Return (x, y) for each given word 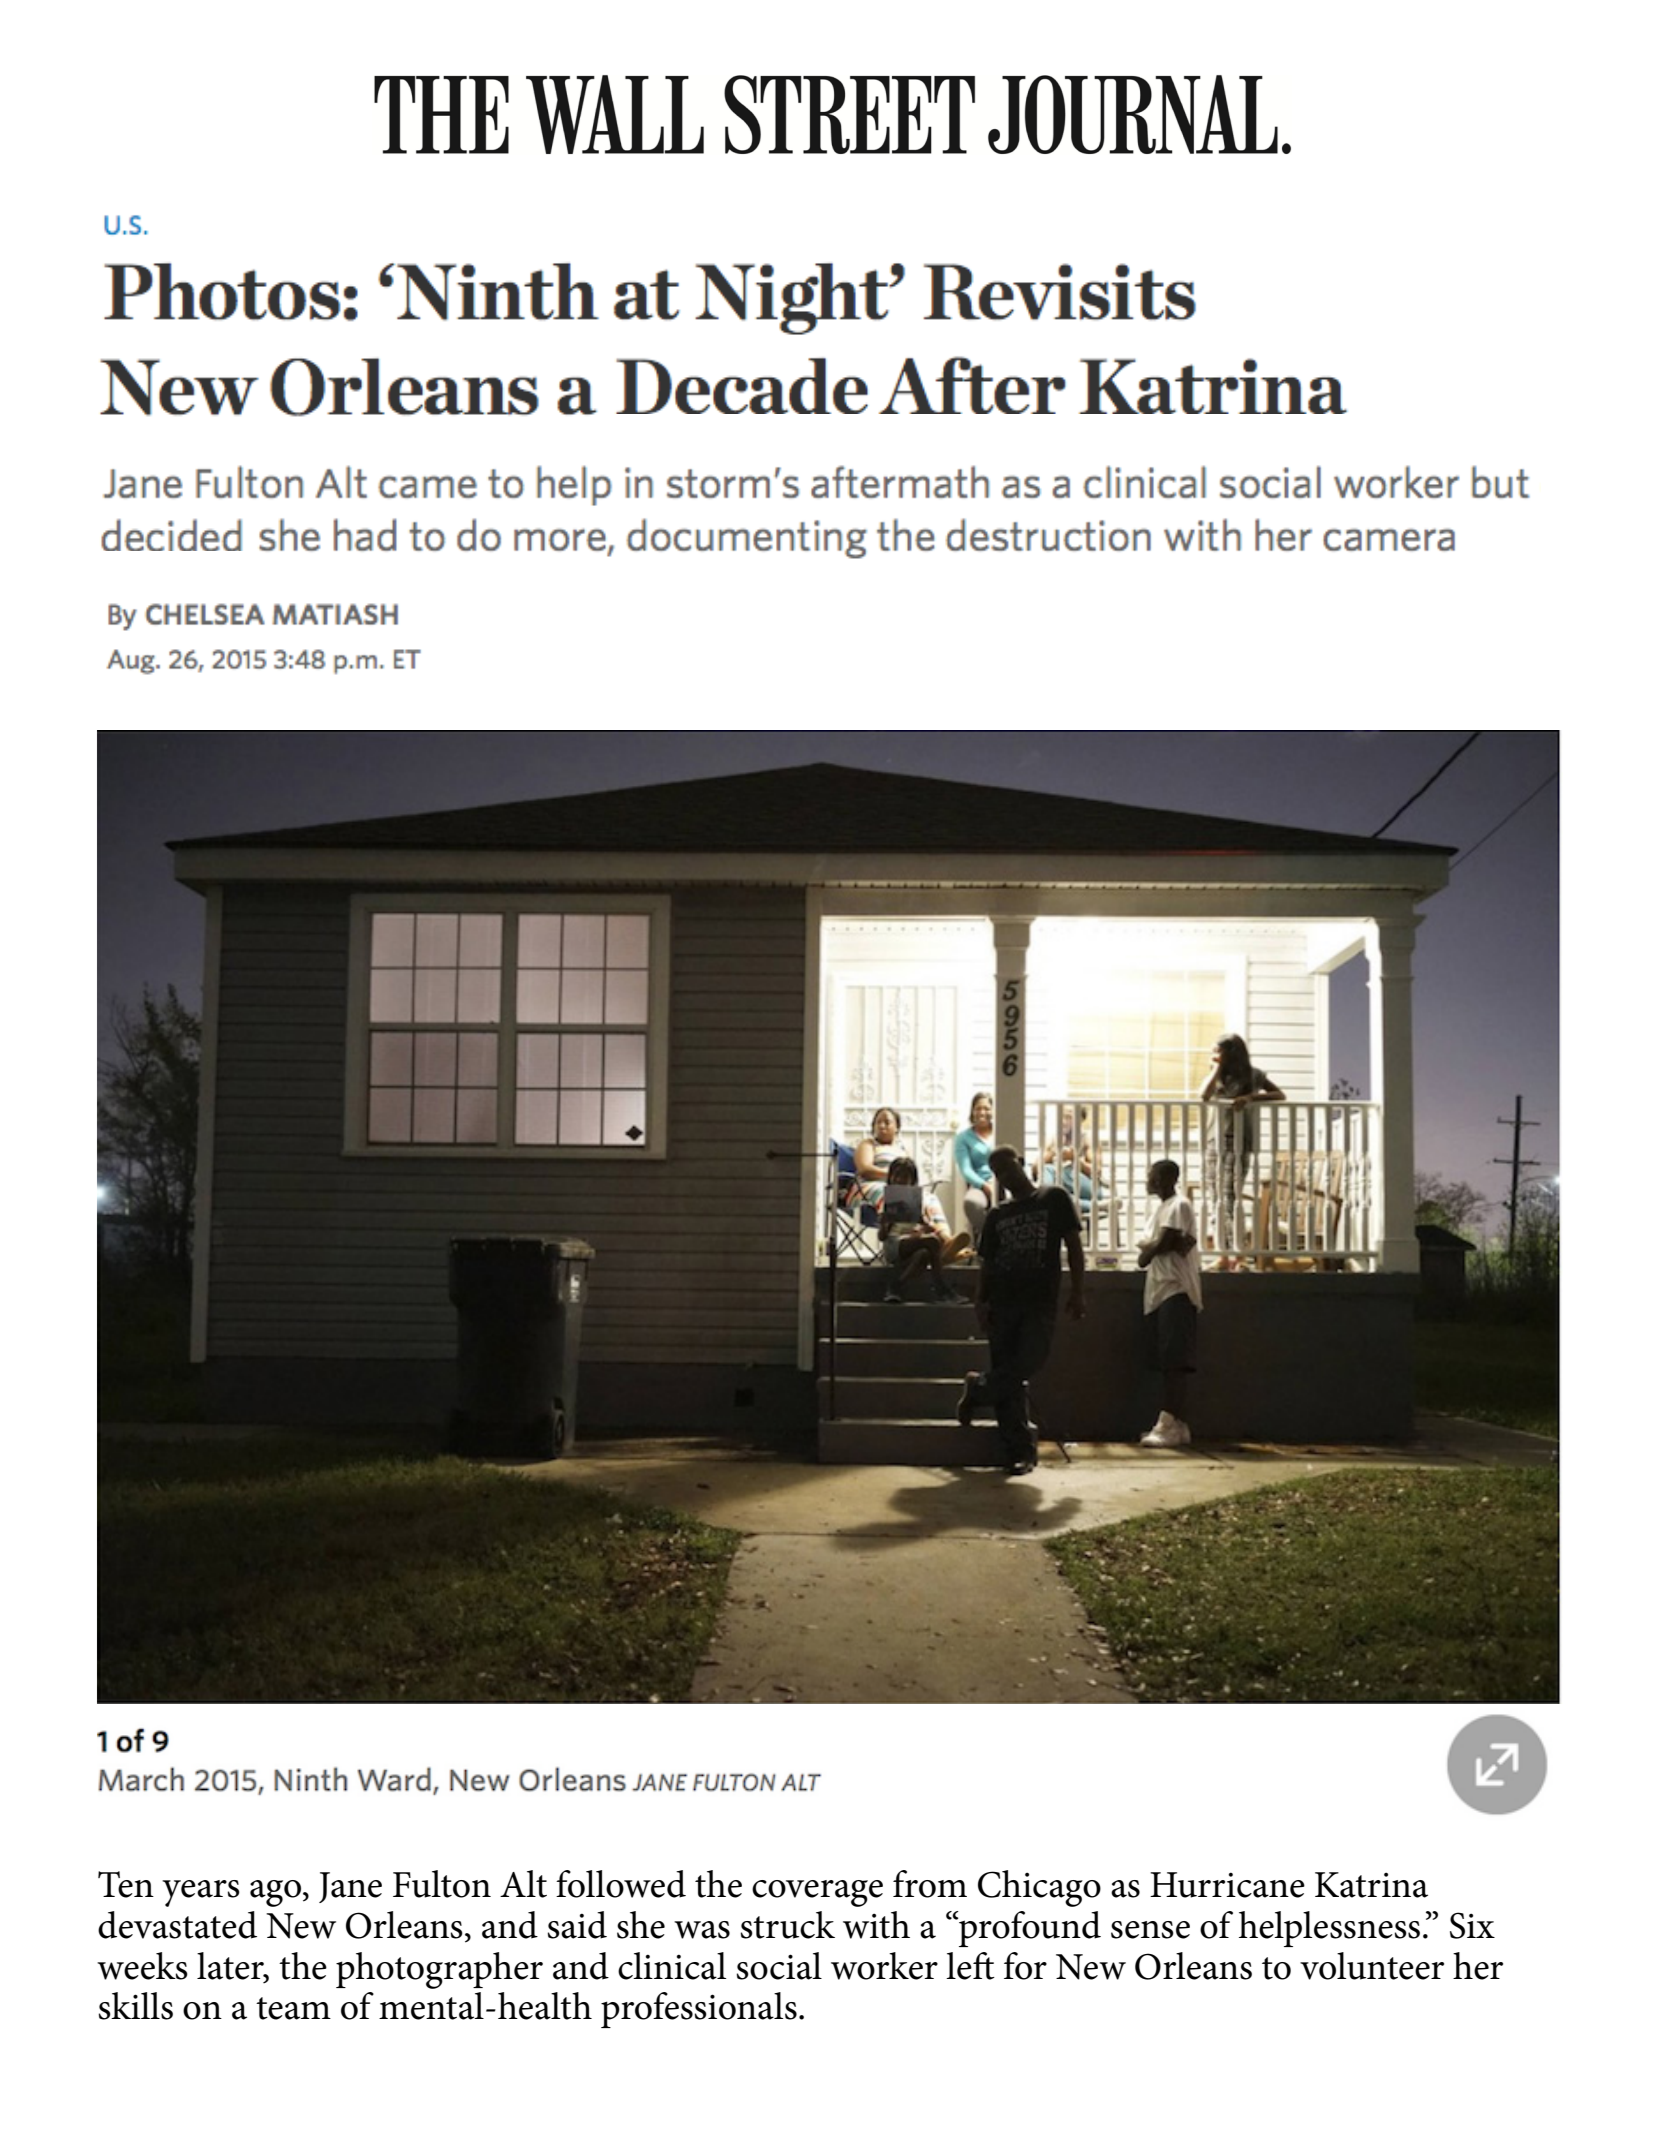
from (930, 1884)
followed (621, 1884)
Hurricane (1227, 1885)
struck (788, 1925)
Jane (350, 1887)
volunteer (1372, 1966)
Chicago (1039, 1888)
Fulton (442, 1884)
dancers (508, 1084)
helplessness (1329, 1929)
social (779, 1966)
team (293, 2008)
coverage (817, 1893)
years (201, 1893)
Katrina (1371, 1885)
